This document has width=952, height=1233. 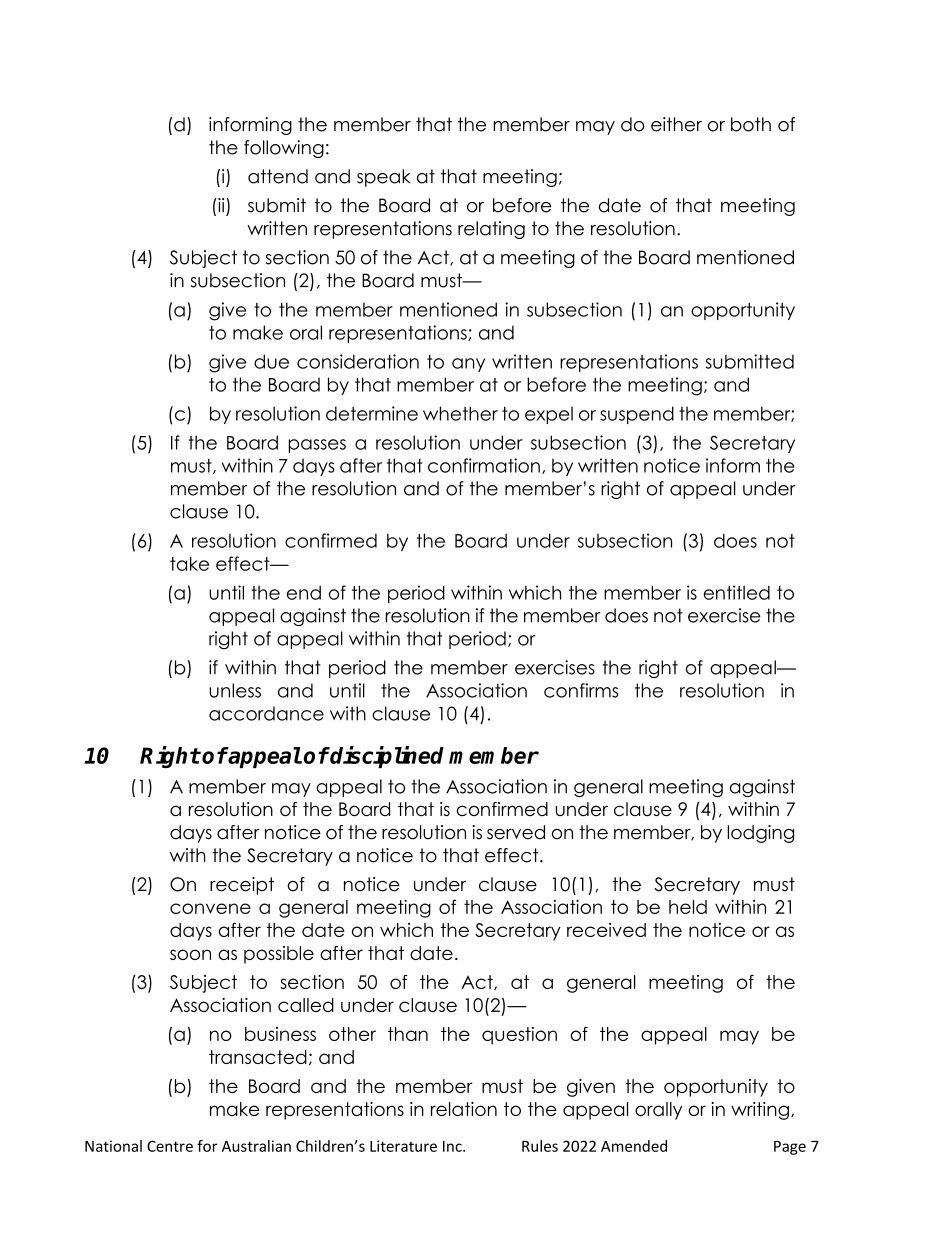 What do you see at coordinates (278, 176) in the document?
I see `attend` at bounding box center [278, 176].
